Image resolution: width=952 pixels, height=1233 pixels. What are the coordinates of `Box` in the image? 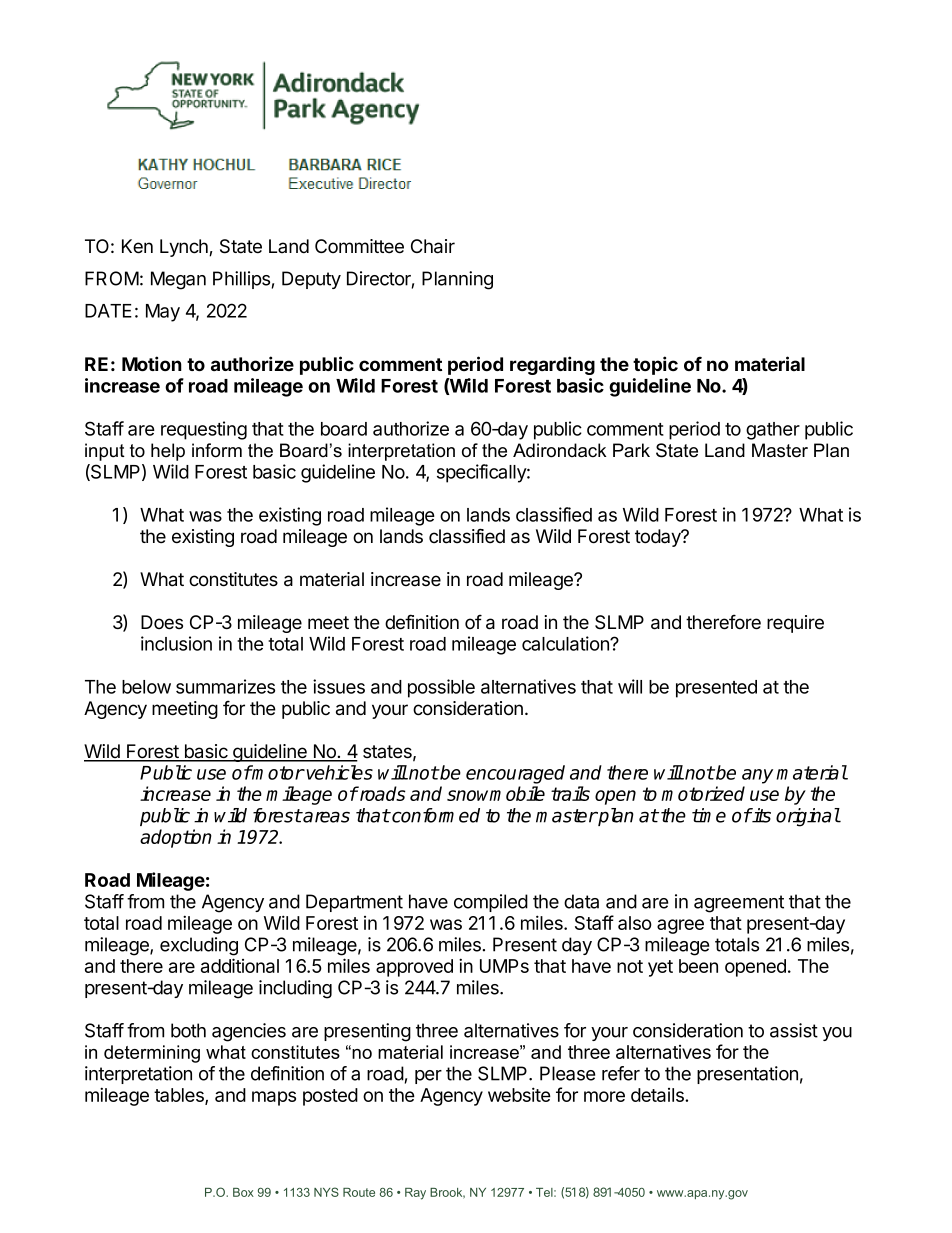 It's located at (243, 1192).
